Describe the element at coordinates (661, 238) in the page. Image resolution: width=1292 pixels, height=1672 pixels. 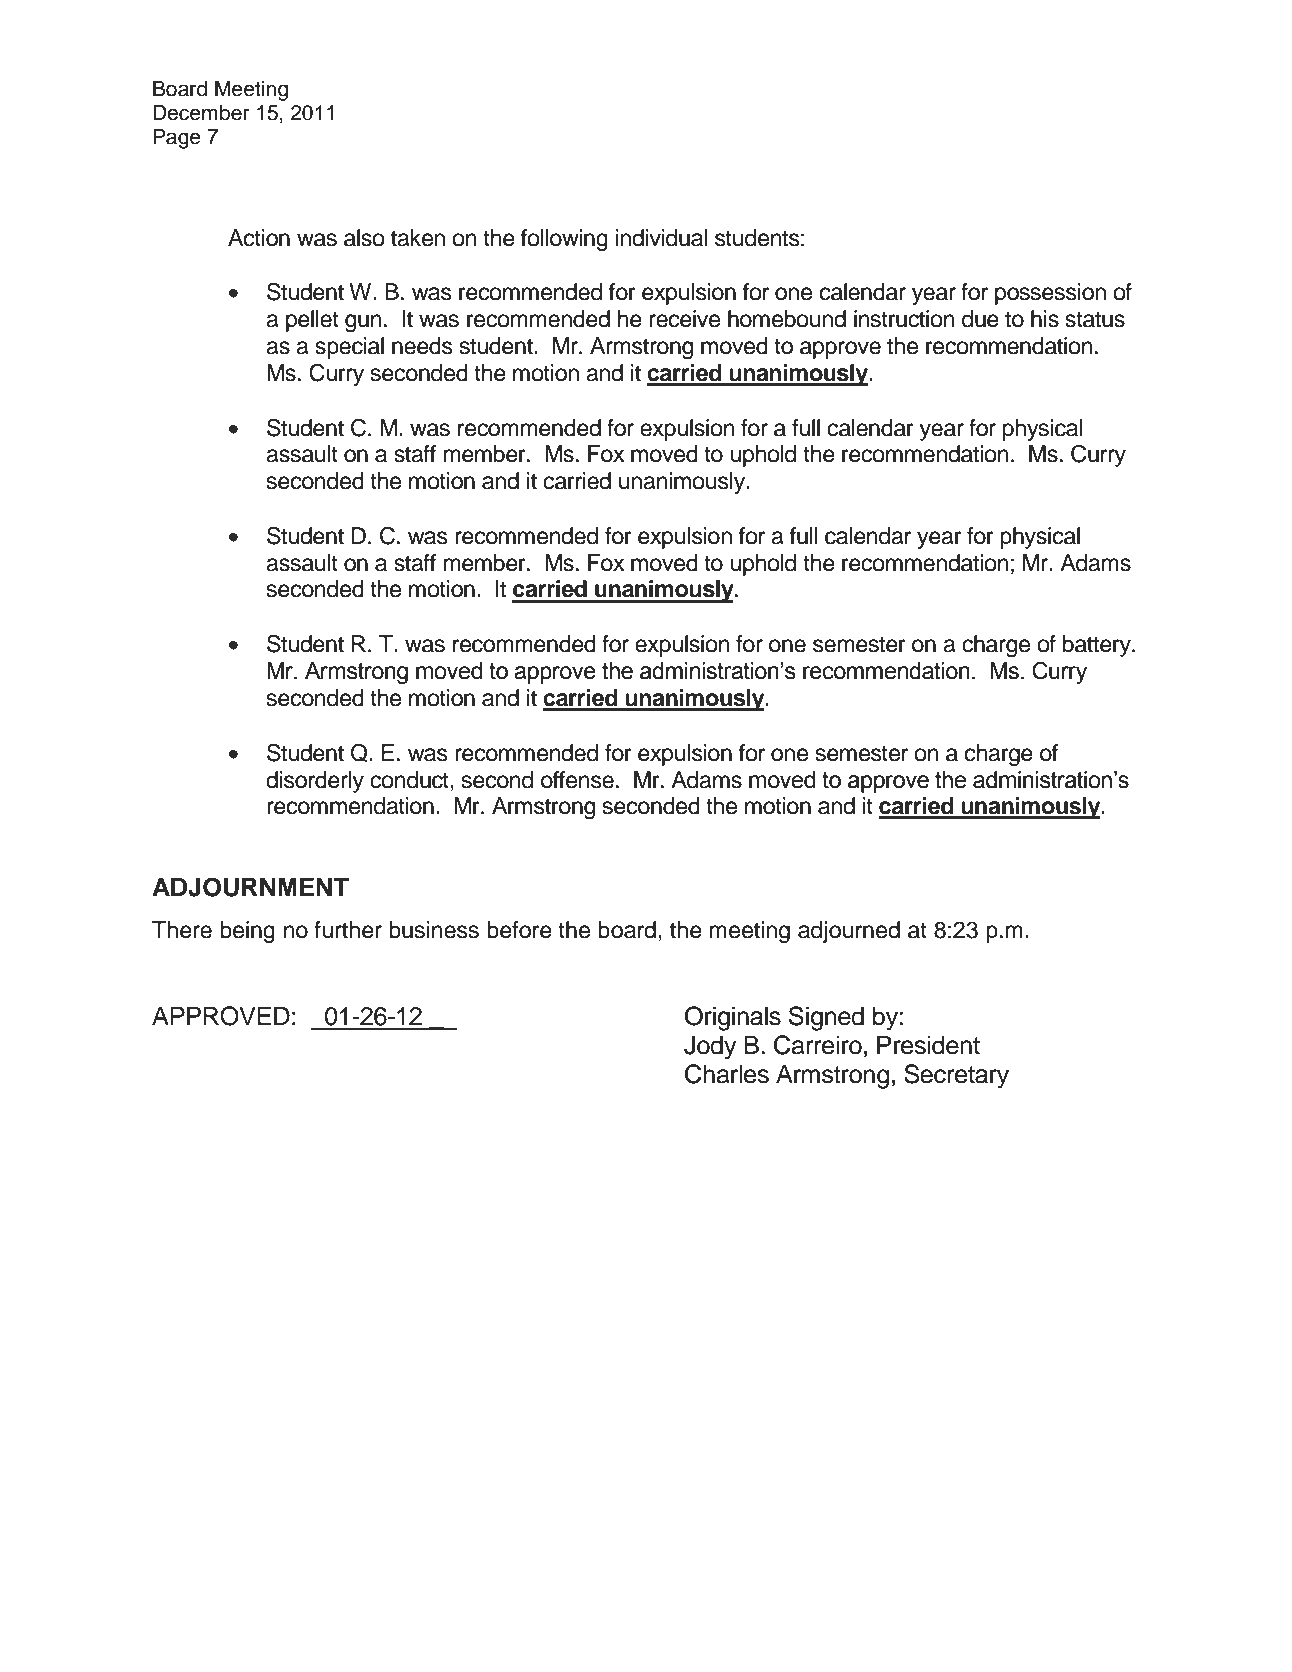
I see `individual` at that location.
